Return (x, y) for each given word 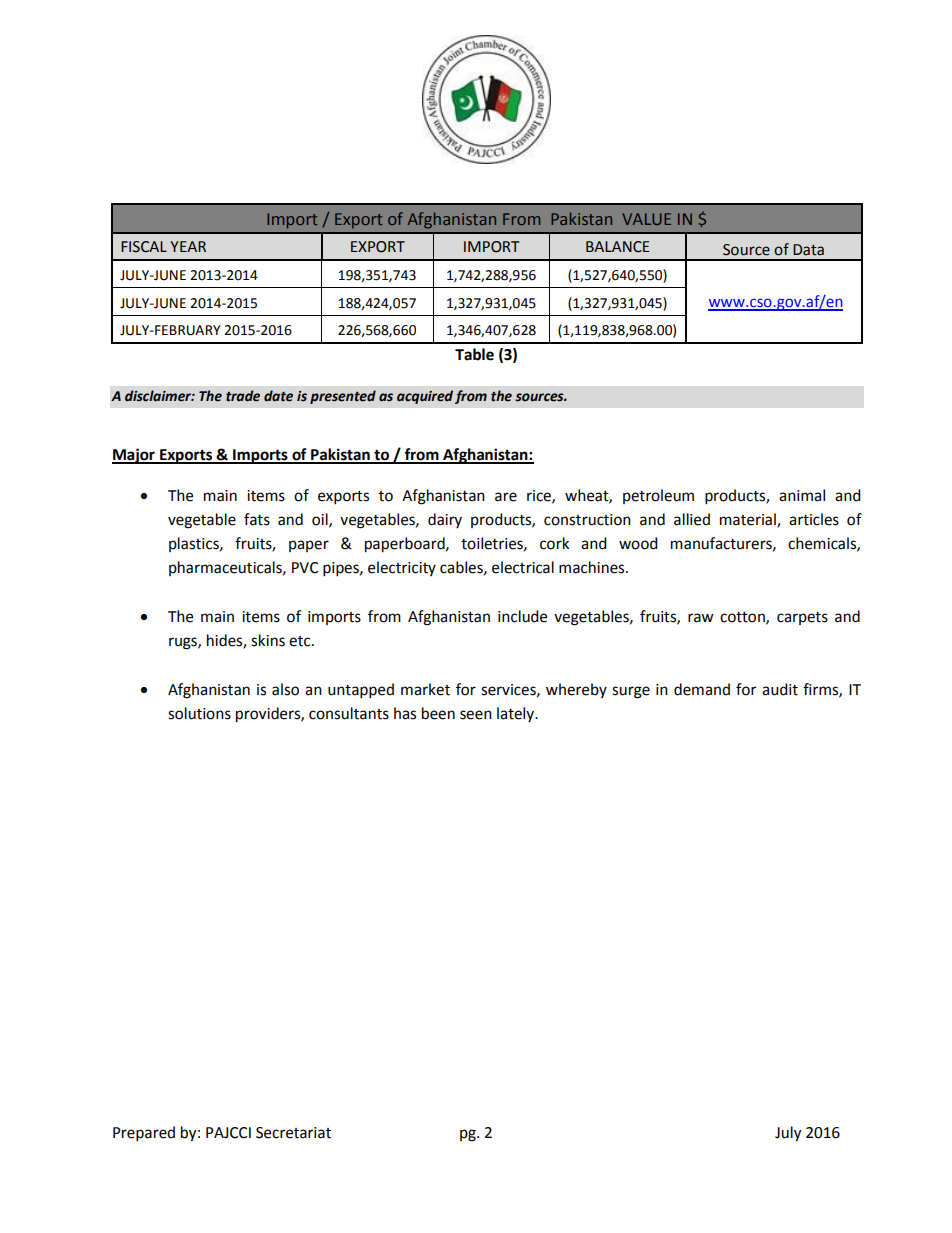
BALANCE (617, 247)
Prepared (144, 1134)
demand (702, 689)
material (749, 520)
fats (257, 519)
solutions (199, 713)
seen (476, 715)
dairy (445, 520)
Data (808, 250)
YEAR (188, 246)
